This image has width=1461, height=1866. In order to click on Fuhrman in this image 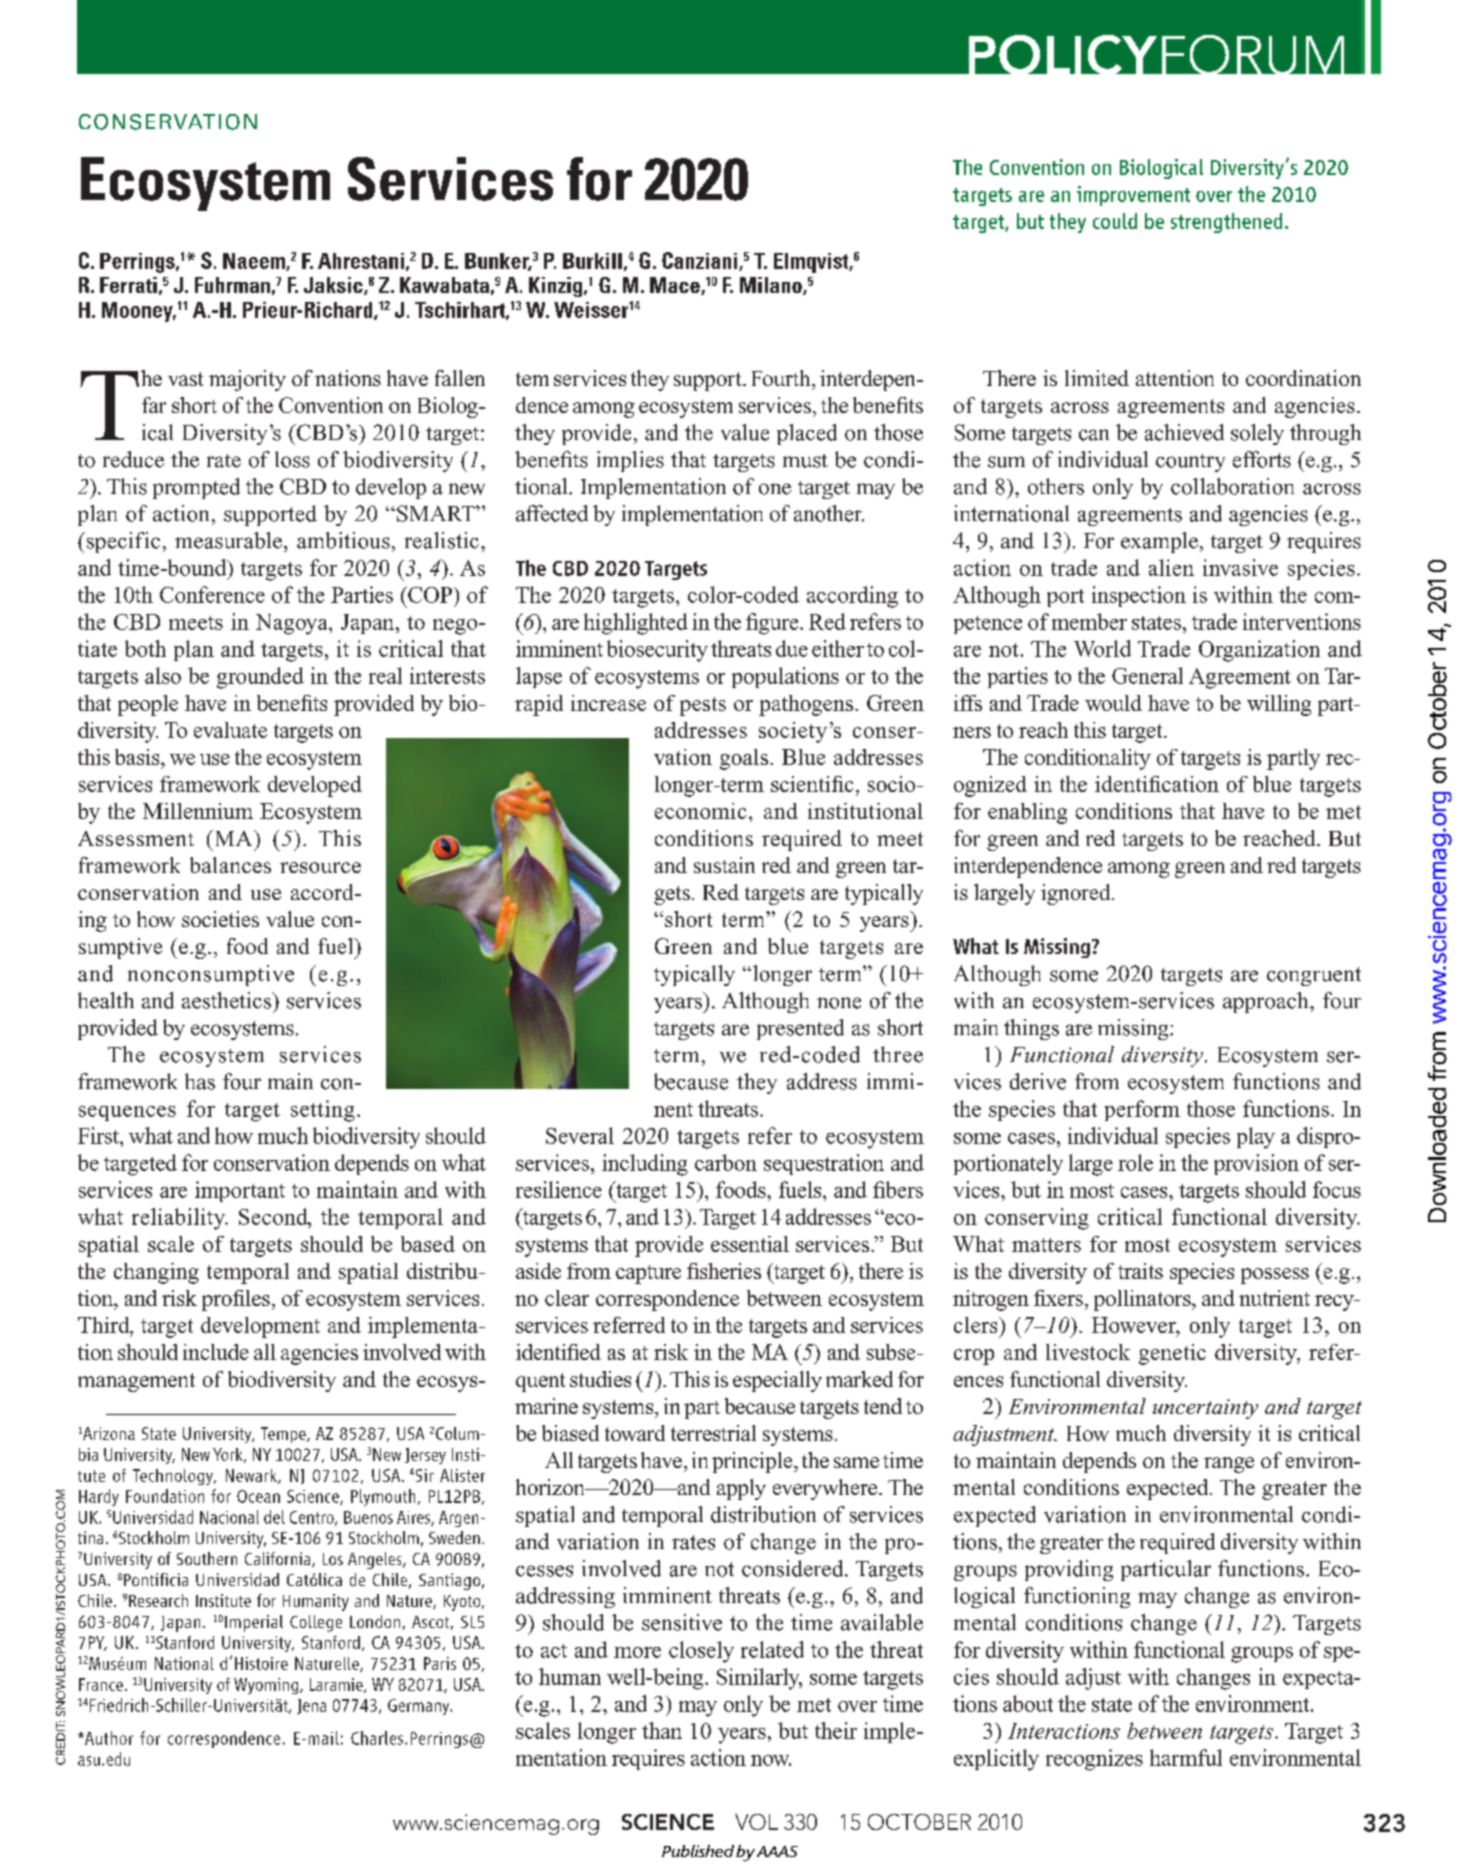, I will do `click(232, 285)`.
